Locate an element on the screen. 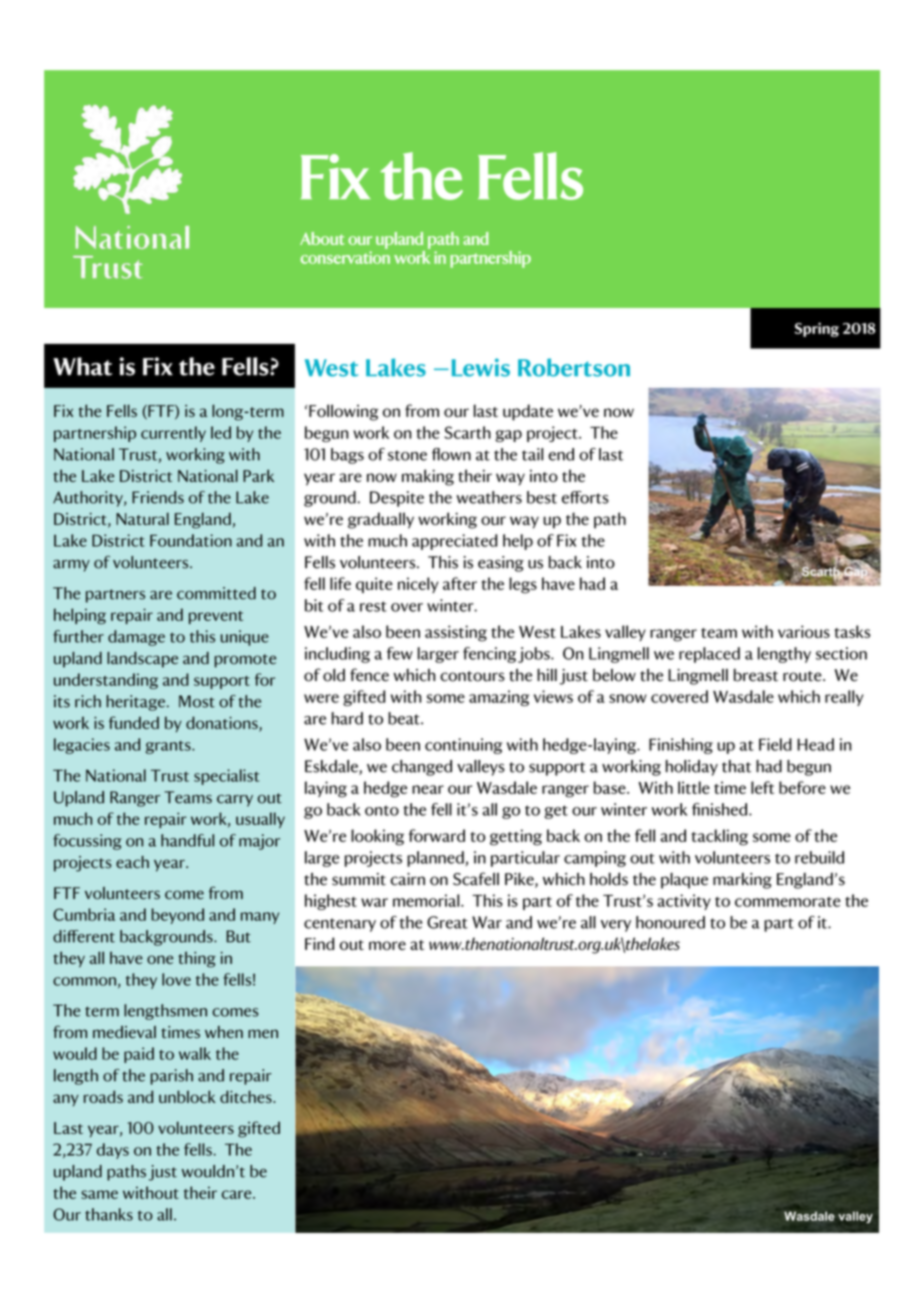 The height and width of the screenshot is (1308, 924). same is located at coordinates (99, 1194).
